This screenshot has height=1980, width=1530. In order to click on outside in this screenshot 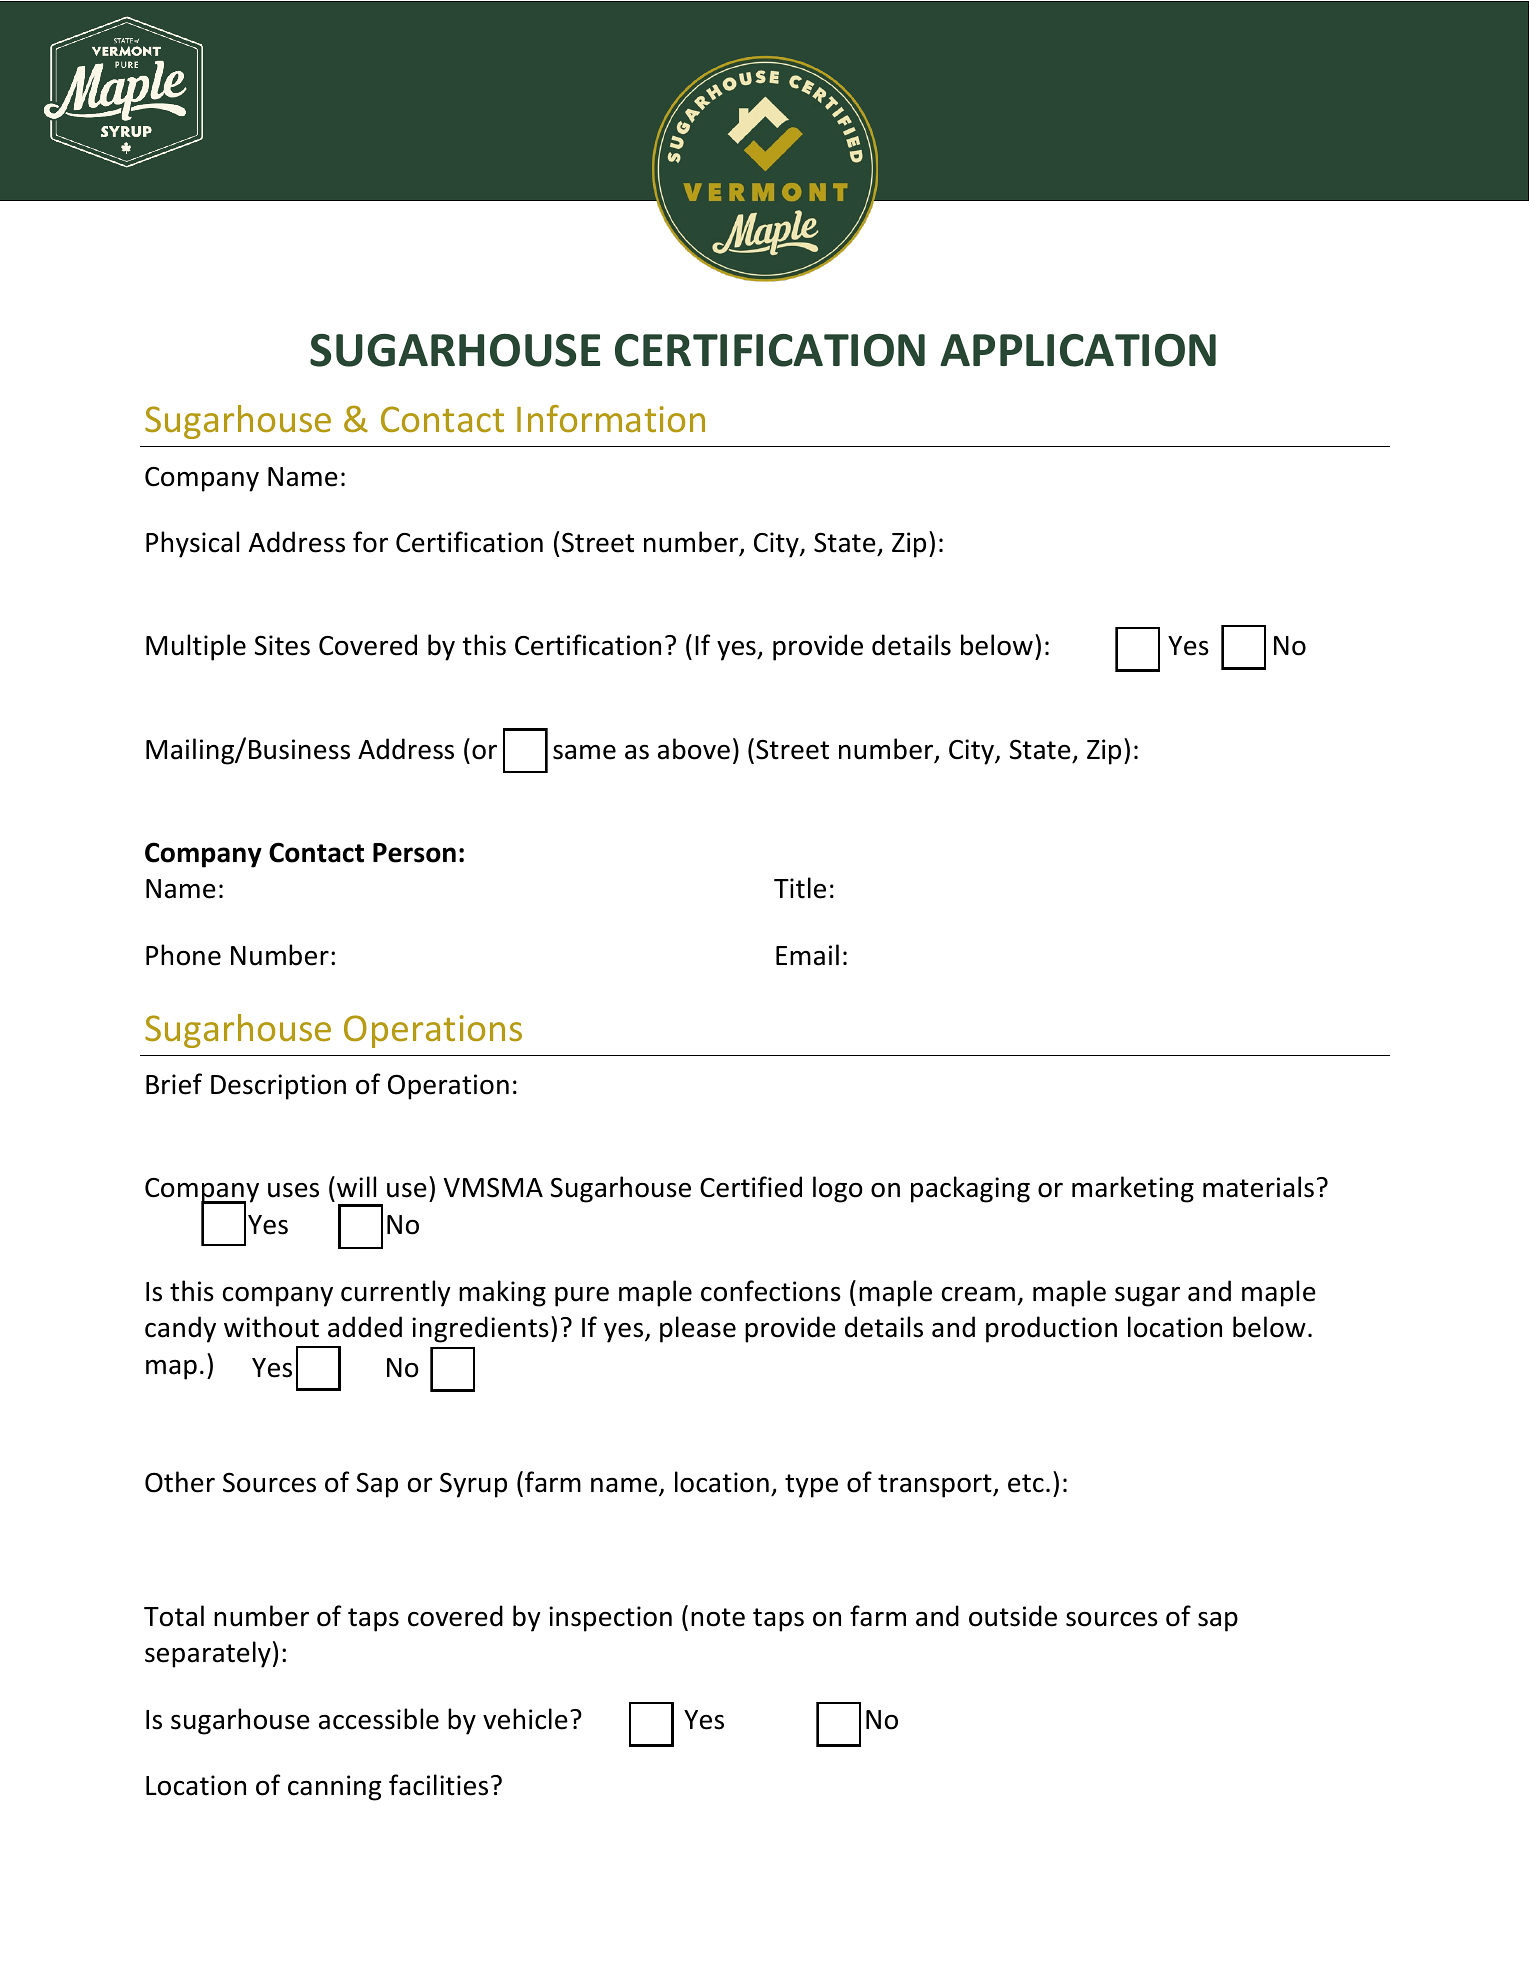, I will do `click(1013, 1616)`.
